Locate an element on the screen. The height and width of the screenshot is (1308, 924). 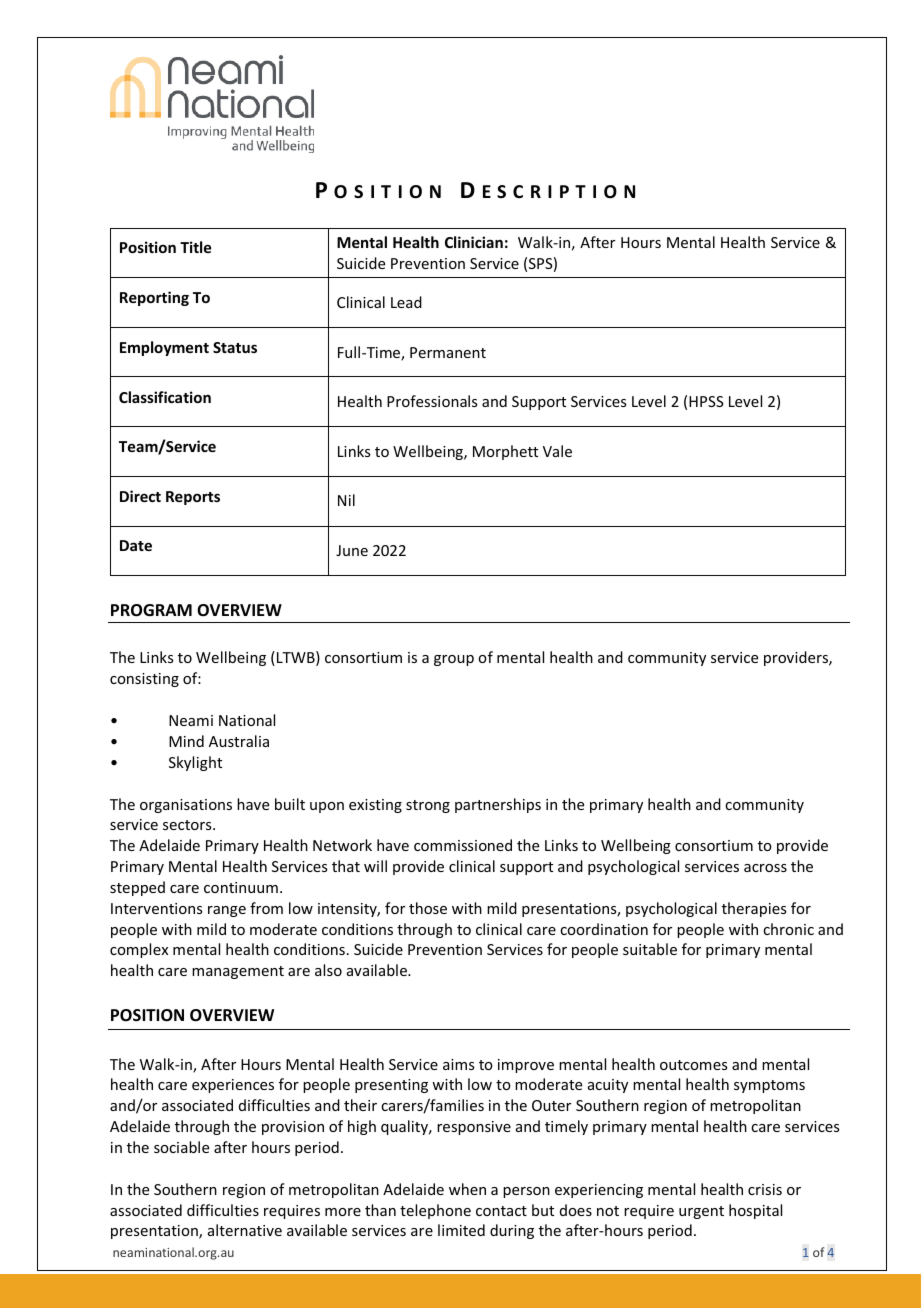
across is located at coordinates (765, 868).
